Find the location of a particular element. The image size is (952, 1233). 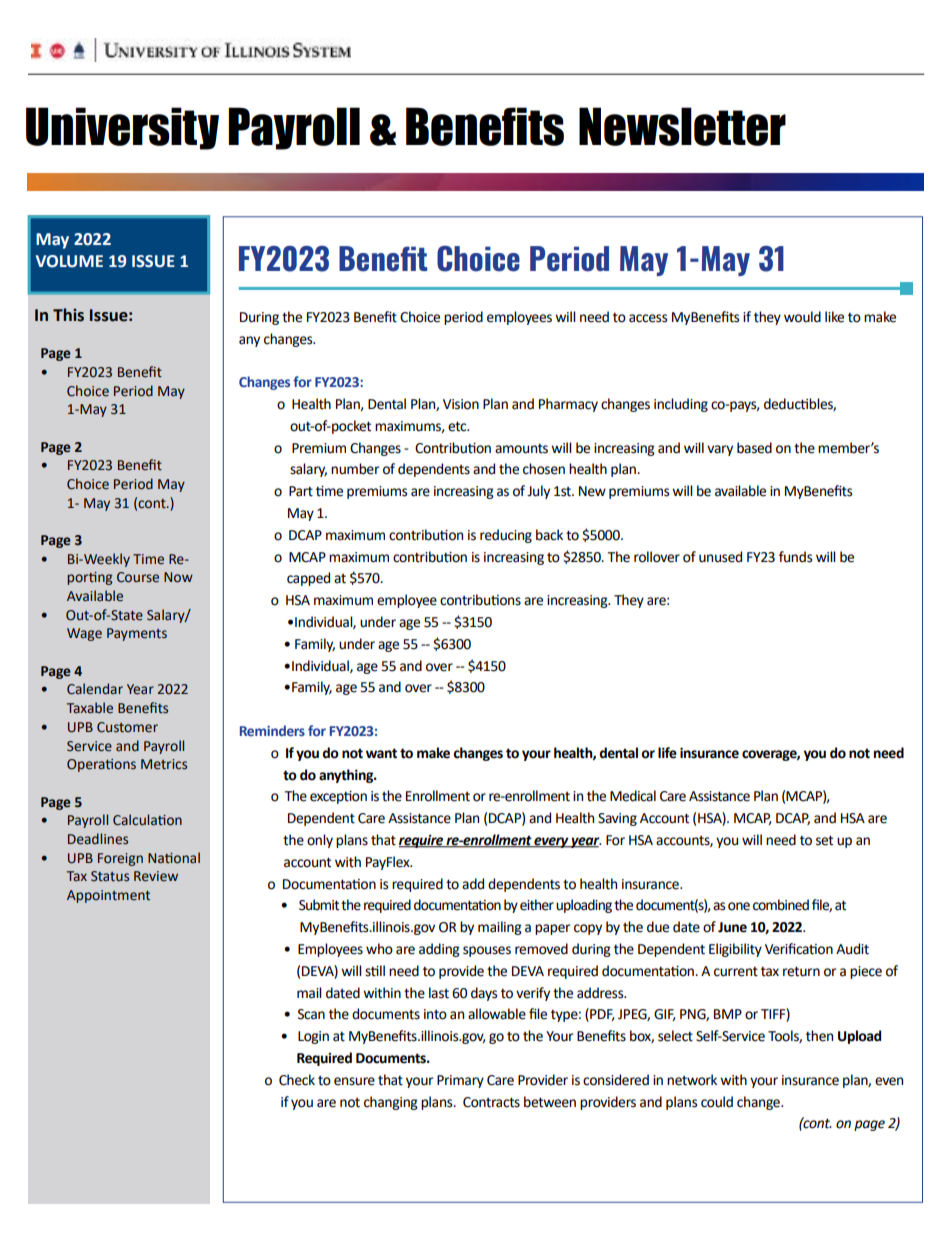

VOLUME is located at coordinates (69, 261).
